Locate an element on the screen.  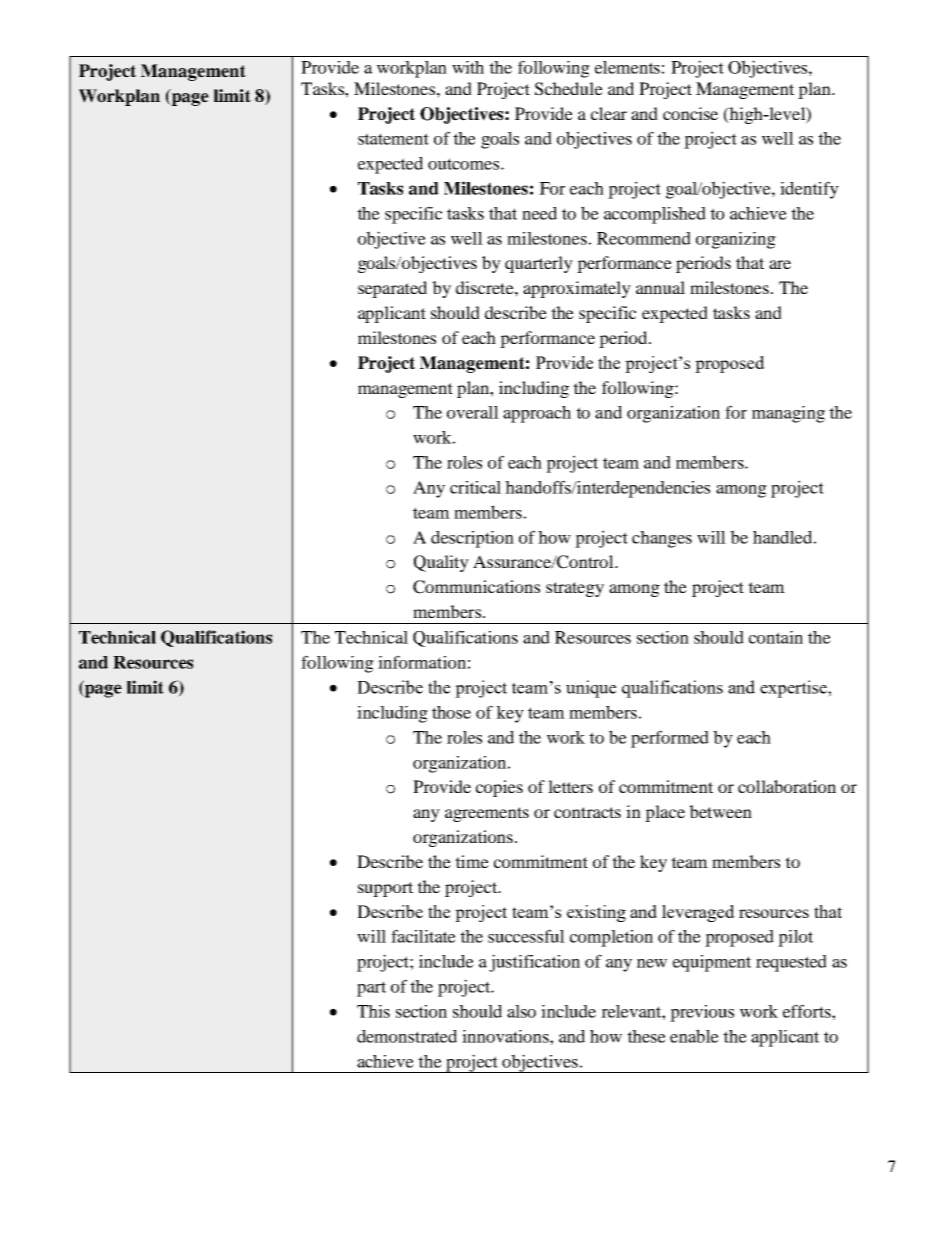
those is located at coordinates (451, 712).
